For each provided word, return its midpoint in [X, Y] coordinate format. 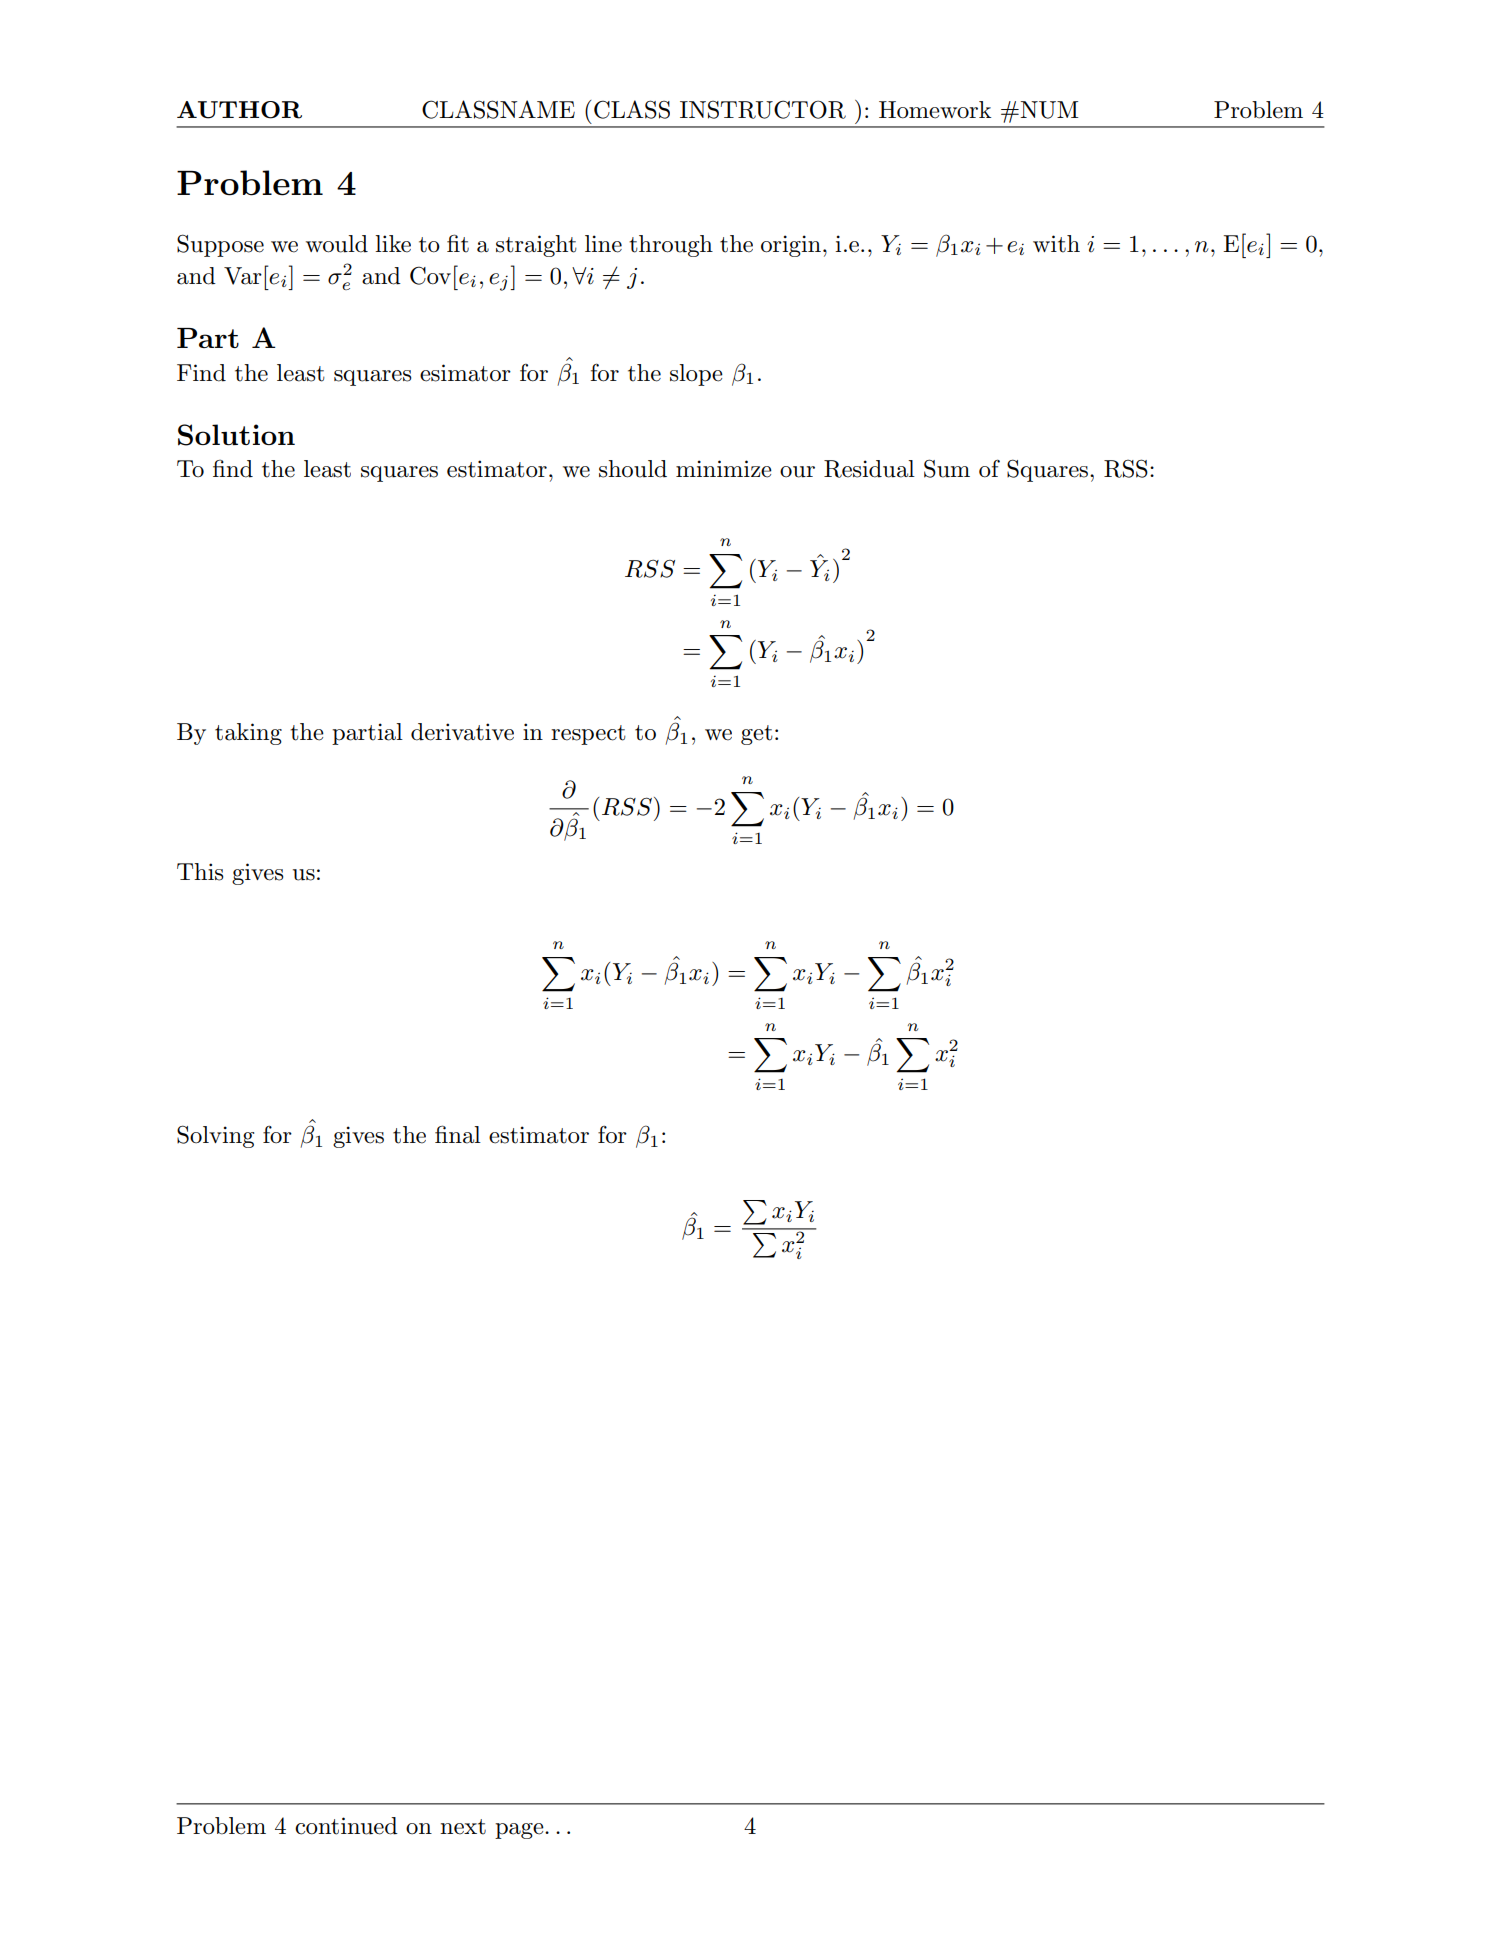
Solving [215, 1136]
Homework [935, 110]
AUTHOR [239, 110]
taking [248, 734]
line [603, 244]
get [757, 735]
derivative [462, 732]
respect [588, 735]
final [458, 1134]
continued [346, 1826]
